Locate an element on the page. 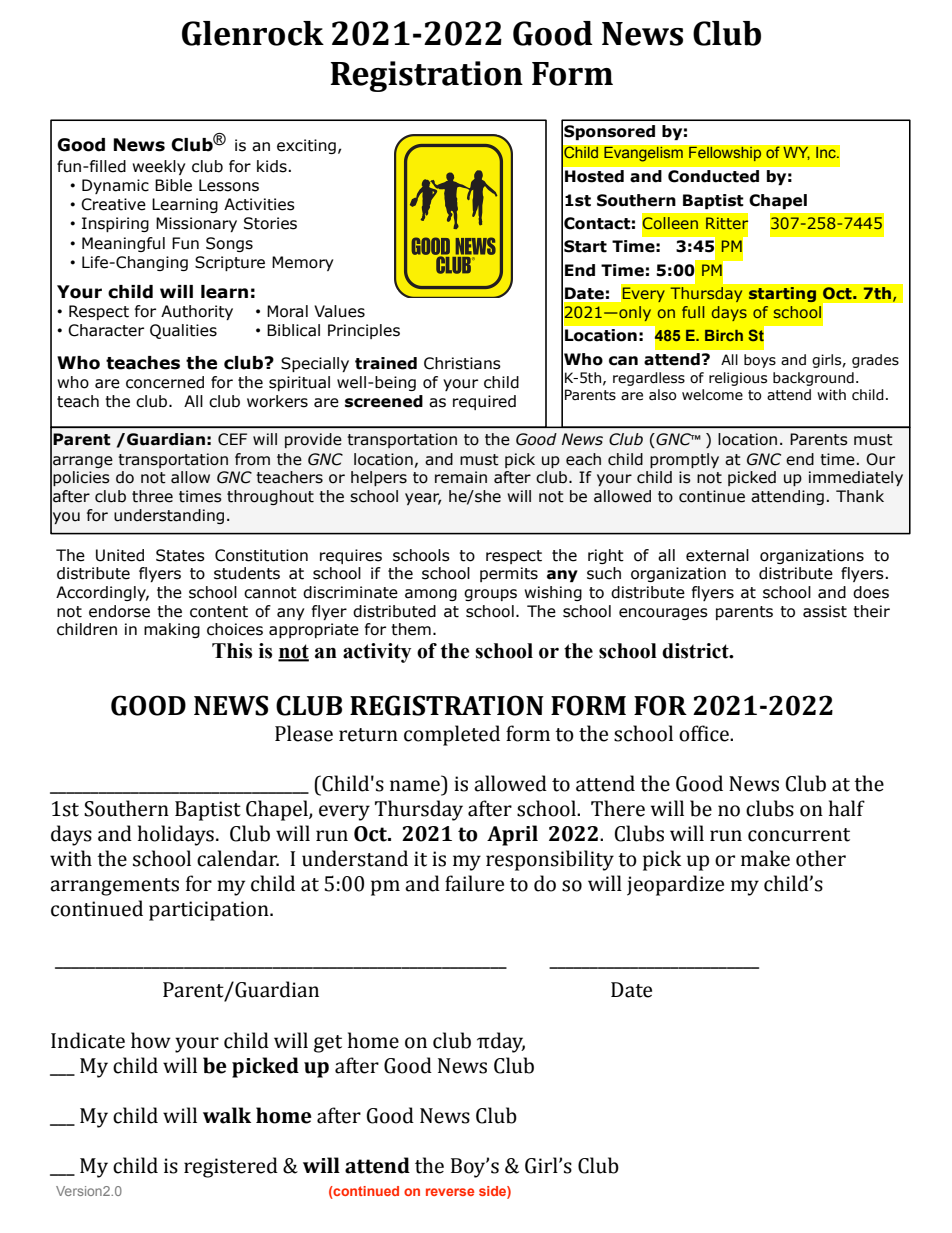 The height and width of the document is (1233, 952). Hosted is located at coordinates (594, 176).
